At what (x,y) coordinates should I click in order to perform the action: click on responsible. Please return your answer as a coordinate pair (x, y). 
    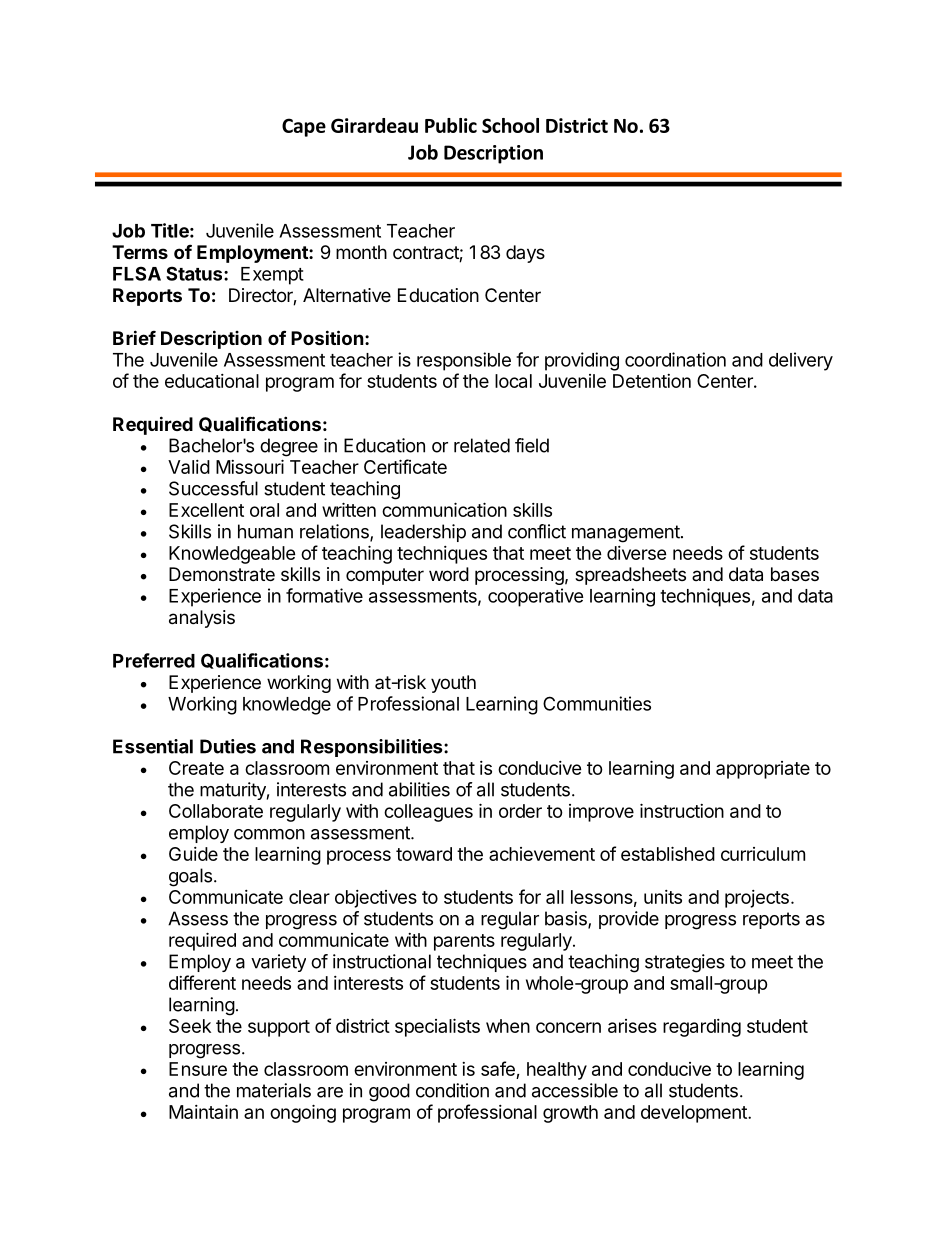
    Looking at the image, I should click on (464, 361).
